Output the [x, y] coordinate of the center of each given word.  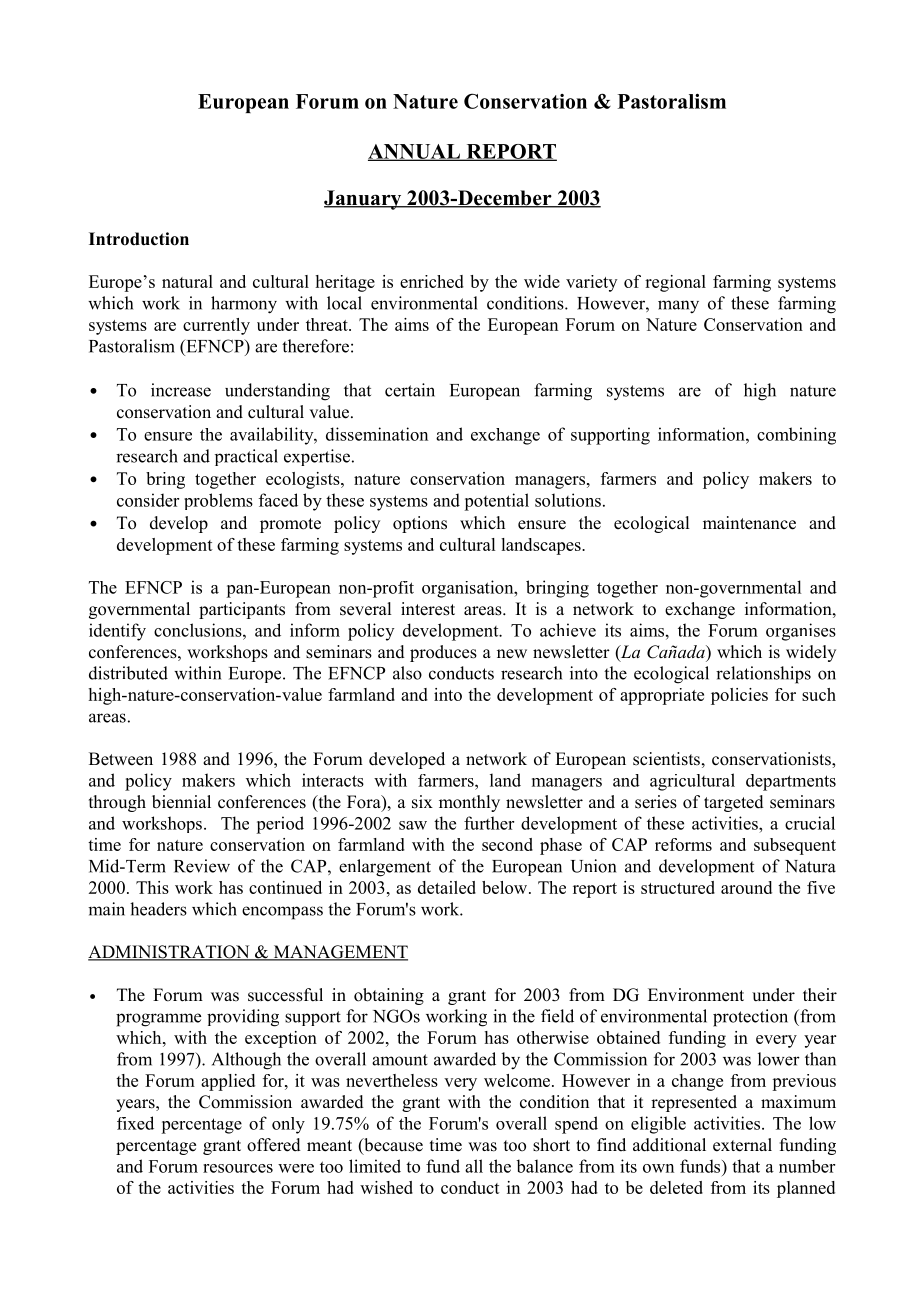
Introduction [139, 239]
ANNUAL [415, 152]
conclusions [199, 630]
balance [544, 1166]
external [742, 1145]
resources [238, 1168]
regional [675, 283]
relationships [763, 675]
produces [443, 653]
